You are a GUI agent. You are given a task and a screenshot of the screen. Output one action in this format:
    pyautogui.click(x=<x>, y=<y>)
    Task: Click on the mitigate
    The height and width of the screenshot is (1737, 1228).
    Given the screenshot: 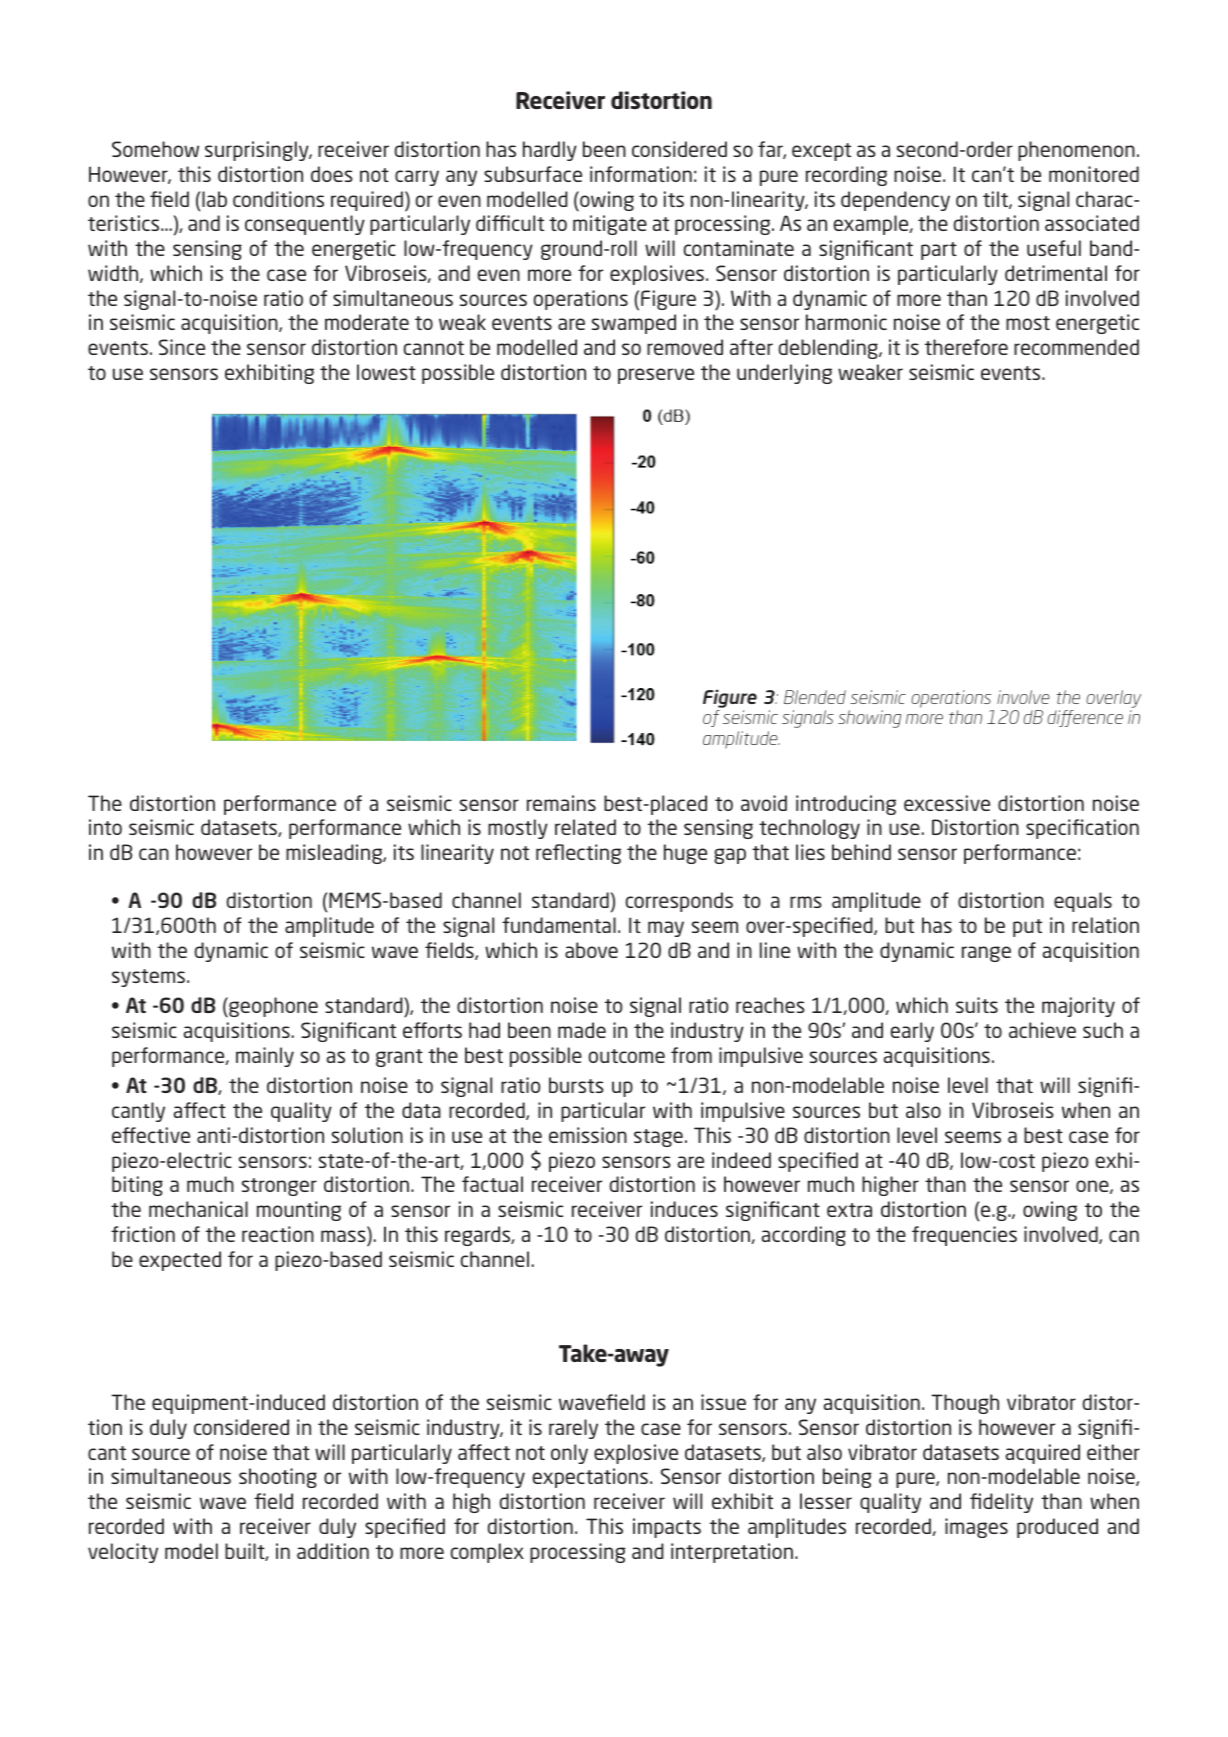 What is the action you would take?
    pyautogui.click(x=610, y=225)
